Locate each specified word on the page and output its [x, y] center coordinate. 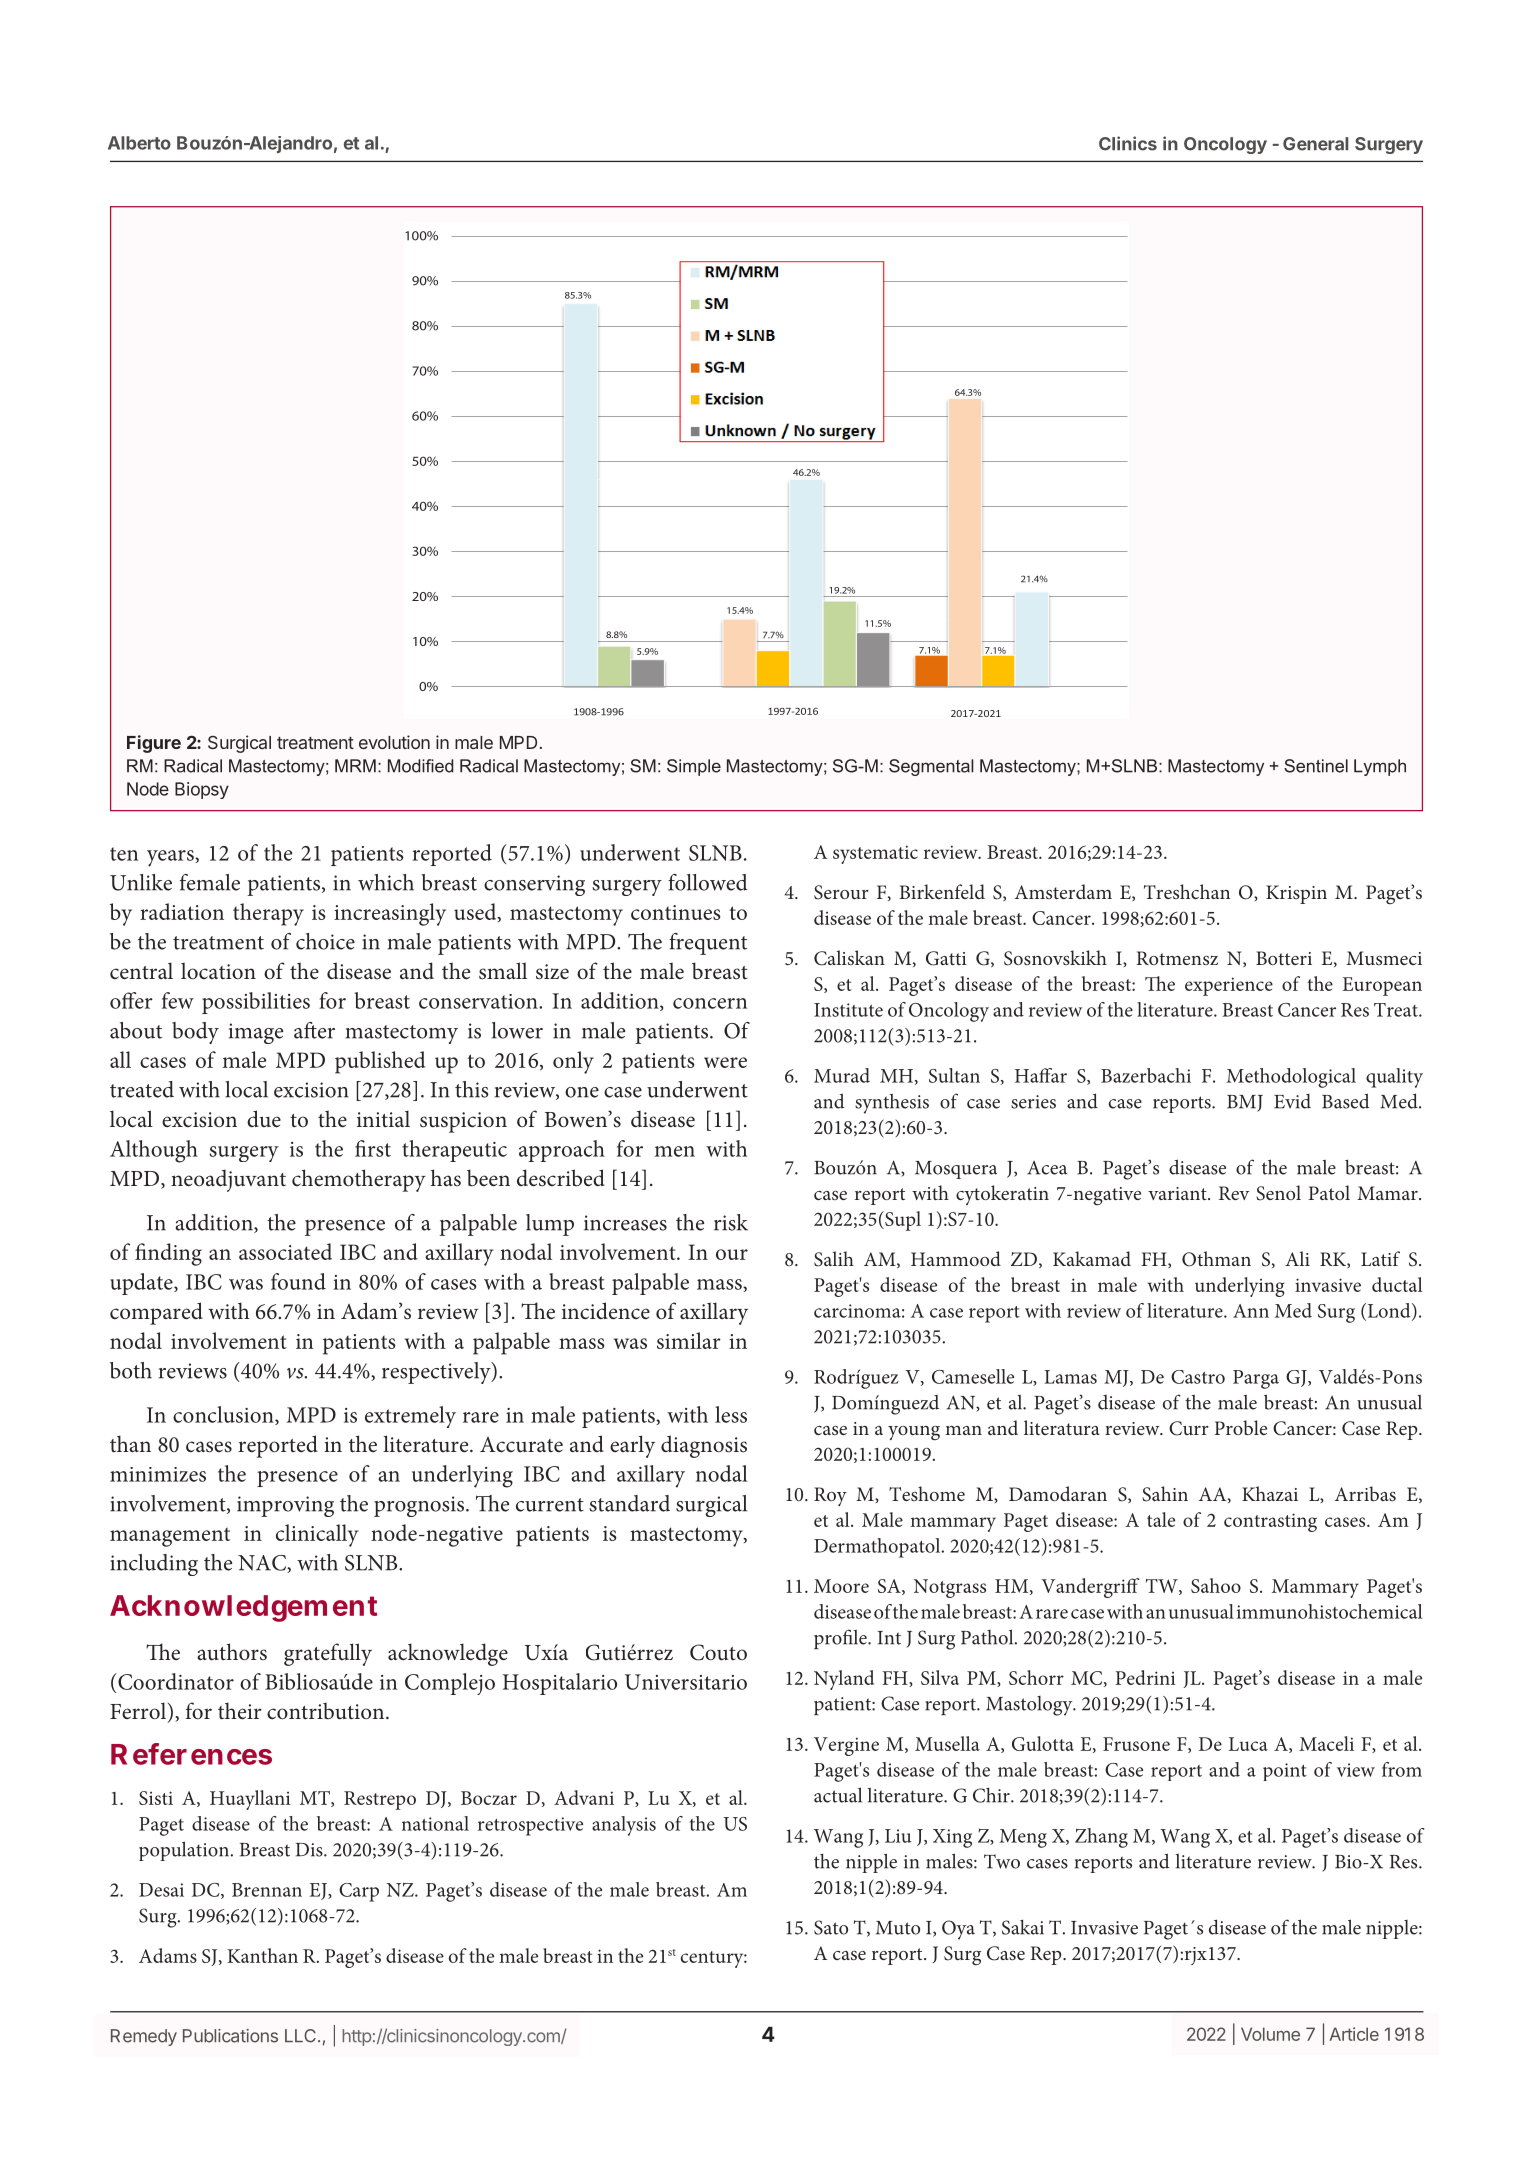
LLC [300, 2036]
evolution [394, 742]
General [1315, 144]
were [725, 1062]
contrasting [1270, 1522]
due [264, 1119]
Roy [830, 1496]
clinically [317, 1535]
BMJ [1245, 1103]
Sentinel [1316, 766]
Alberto [139, 143]
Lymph [1380, 767]
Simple [694, 767]
